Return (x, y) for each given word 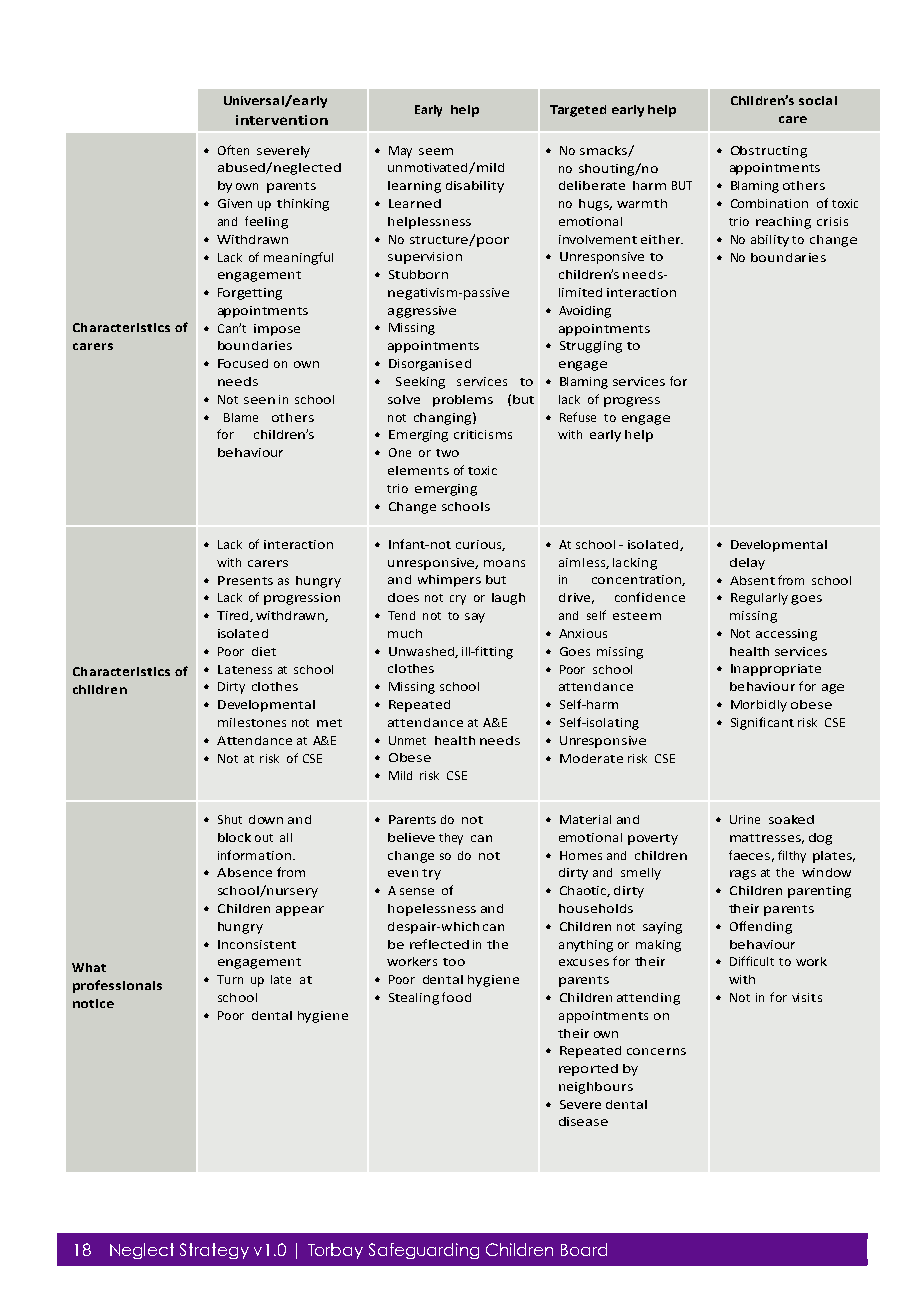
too (454, 962)
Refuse (578, 417)
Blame (241, 417)
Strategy (214, 1251)
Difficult (752, 961)
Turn (230, 979)
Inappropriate (776, 670)
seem (436, 151)
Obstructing (769, 152)
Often (233, 150)
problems (463, 401)
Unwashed (422, 652)
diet (264, 651)
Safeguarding (424, 1251)
